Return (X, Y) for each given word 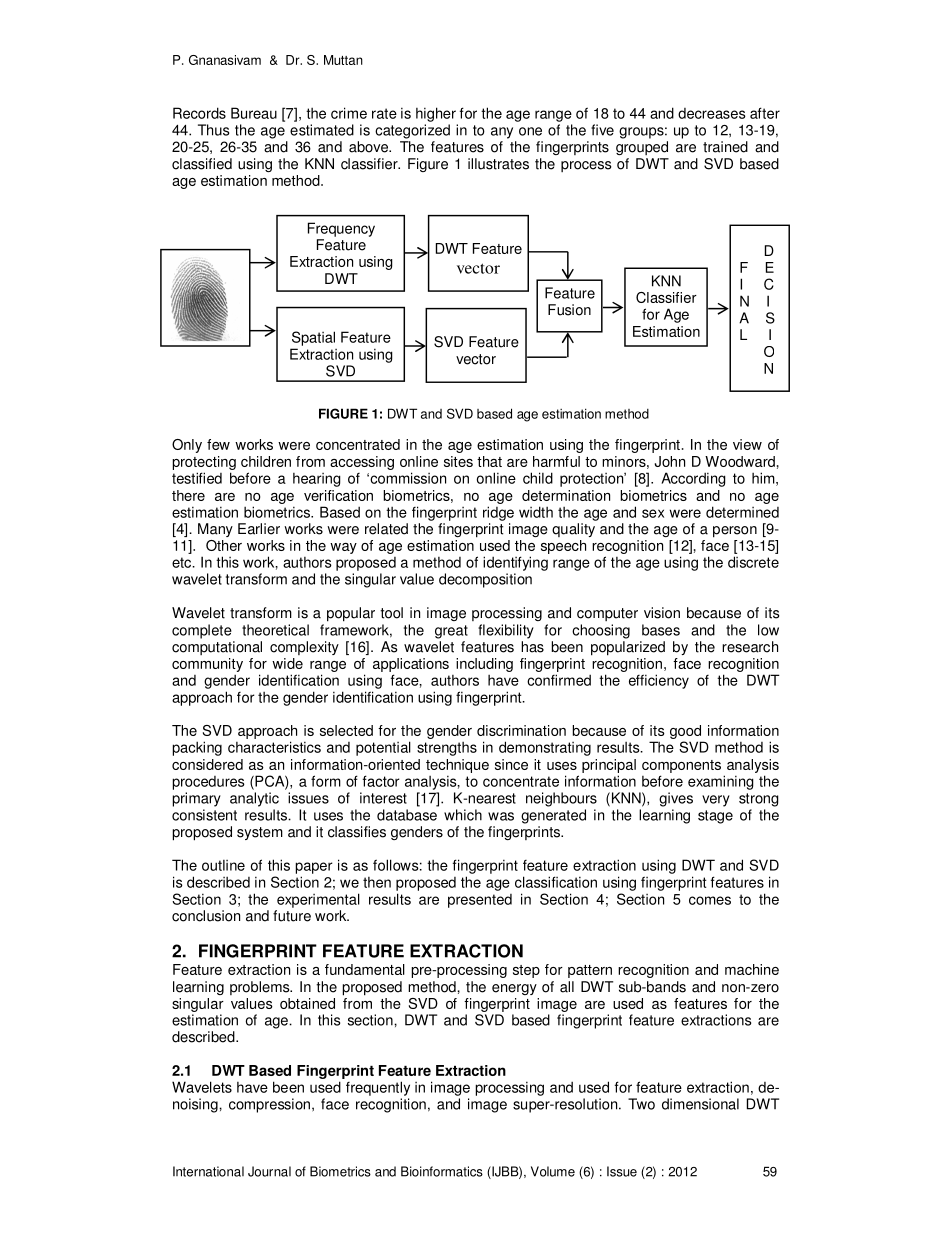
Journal (269, 1171)
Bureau (254, 113)
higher (436, 114)
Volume (553, 1171)
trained (725, 147)
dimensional (700, 1104)
